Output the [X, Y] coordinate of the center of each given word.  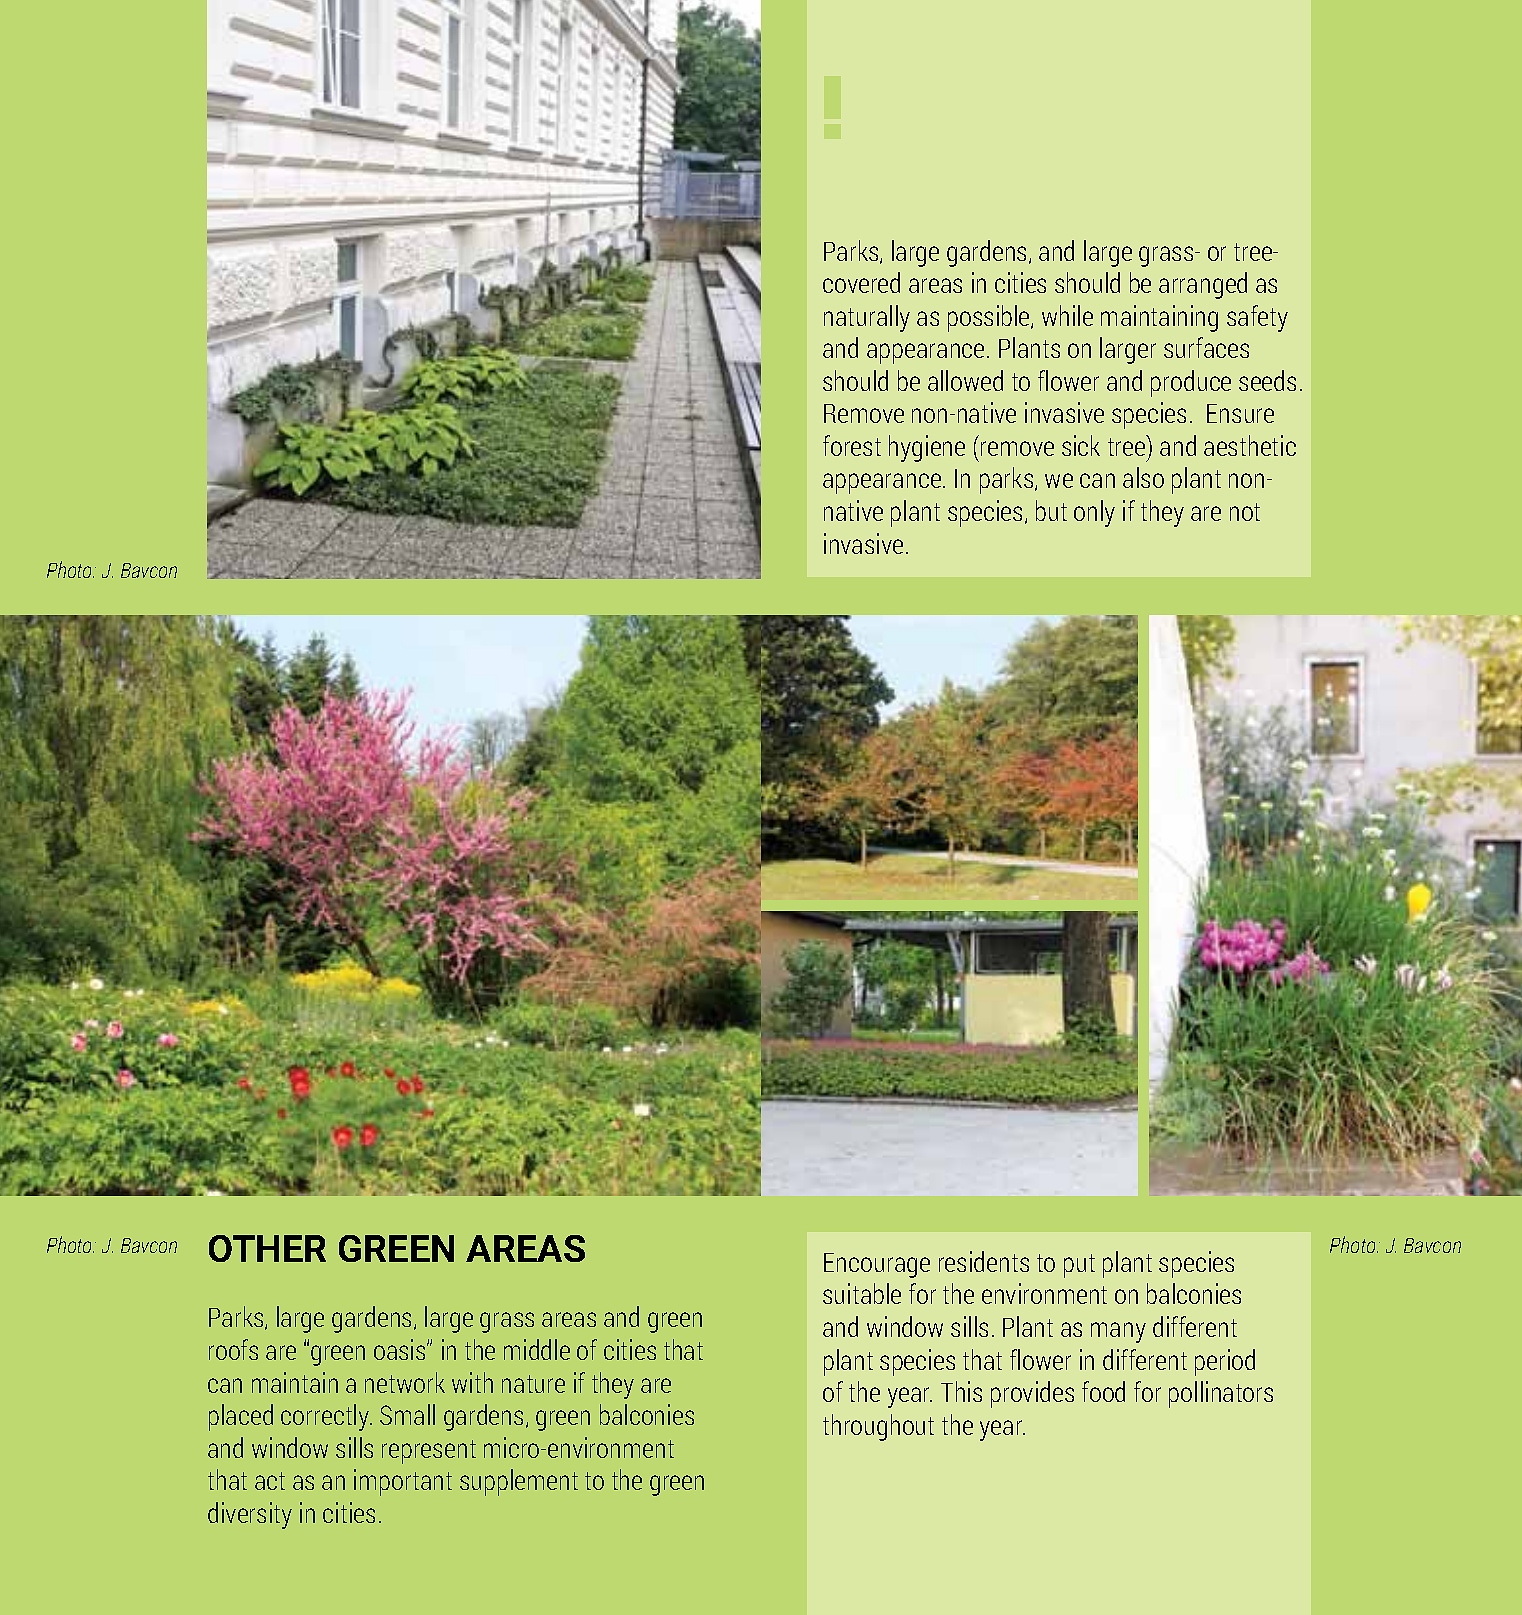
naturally [867, 318]
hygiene [927, 448]
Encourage [877, 1265]
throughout [878, 1427]
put [1079, 1266]
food [1103, 1391]
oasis [401, 1349]
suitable [862, 1293]
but [1051, 510]
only [1094, 513]
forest [852, 445]
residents [984, 1261]
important [403, 1482]
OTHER [267, 1248]
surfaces [1206, 347]
